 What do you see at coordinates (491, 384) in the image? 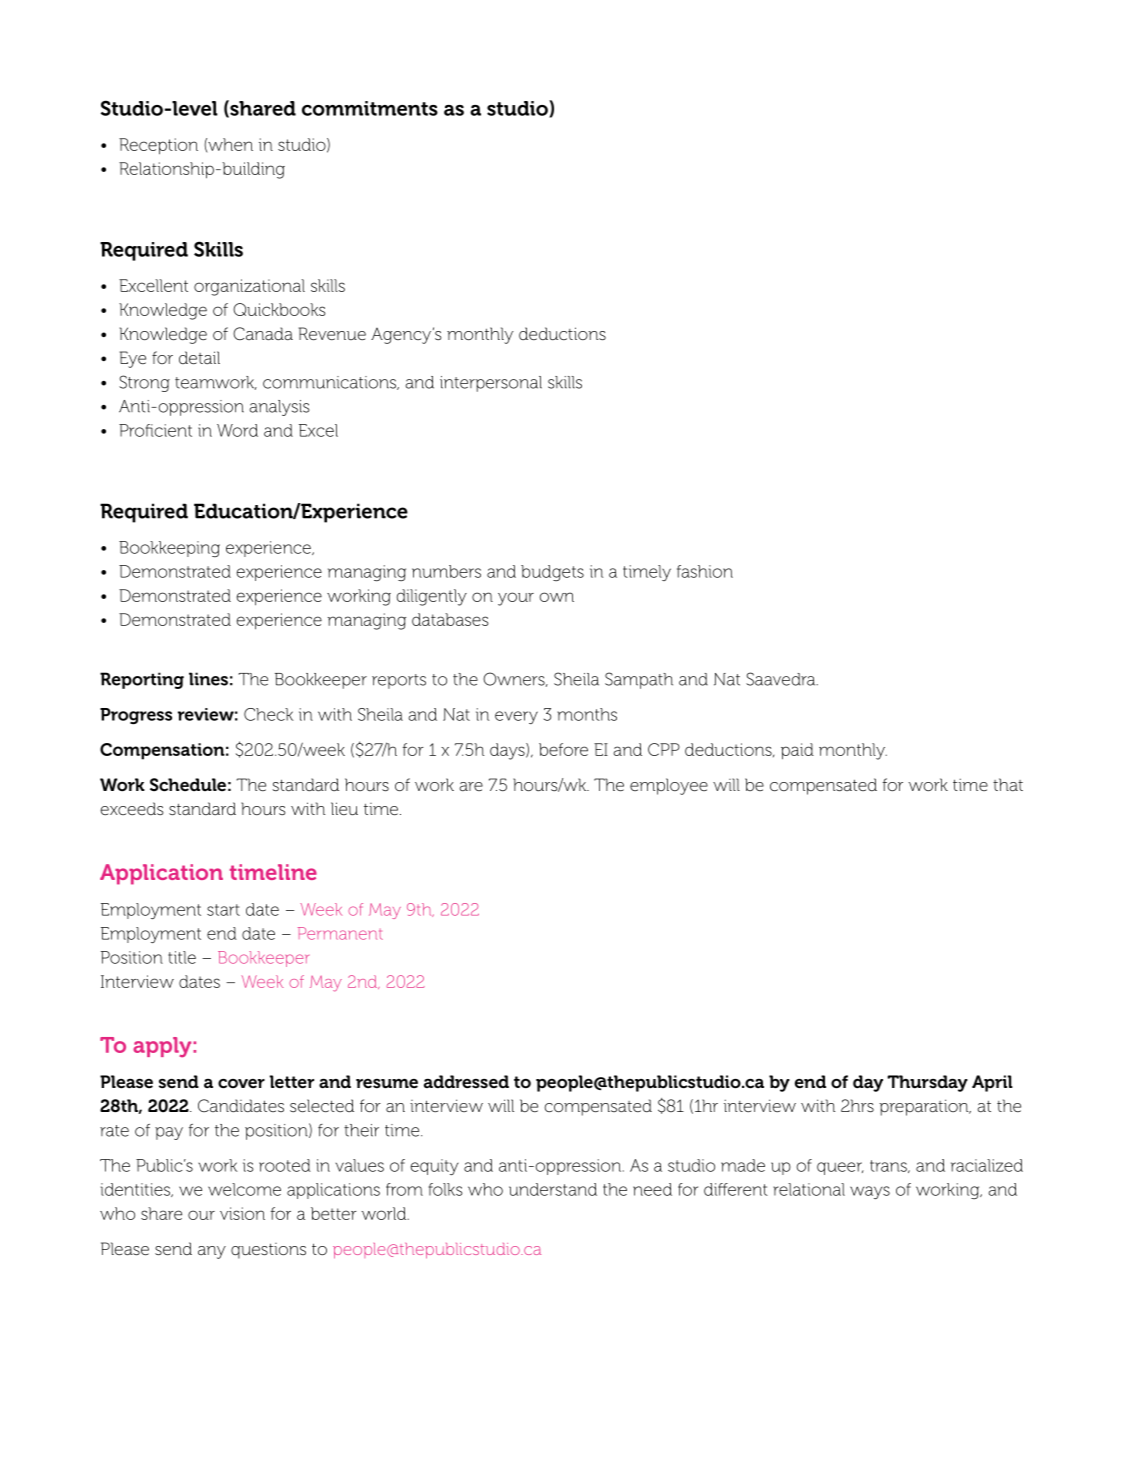
I see `interpersonal` at bounding box center [491, 384].
